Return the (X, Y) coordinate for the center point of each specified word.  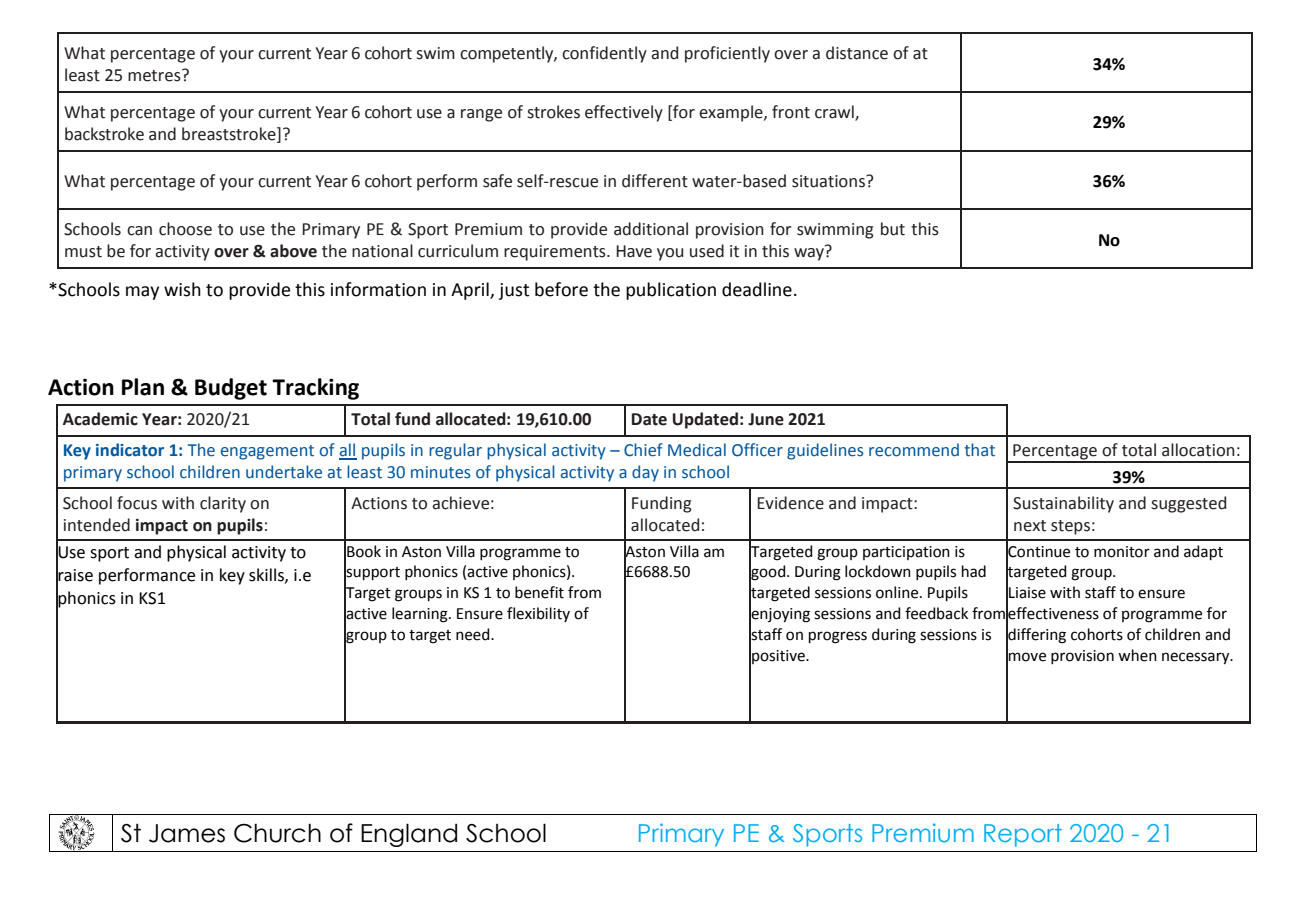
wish (182, 289)
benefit (539, 592)
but (893, 229)
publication (671, 291)
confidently (604, 54)
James (187, 833)
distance (857, 53)
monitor (1122, 552)
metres (155, 75)
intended (97, 525)
